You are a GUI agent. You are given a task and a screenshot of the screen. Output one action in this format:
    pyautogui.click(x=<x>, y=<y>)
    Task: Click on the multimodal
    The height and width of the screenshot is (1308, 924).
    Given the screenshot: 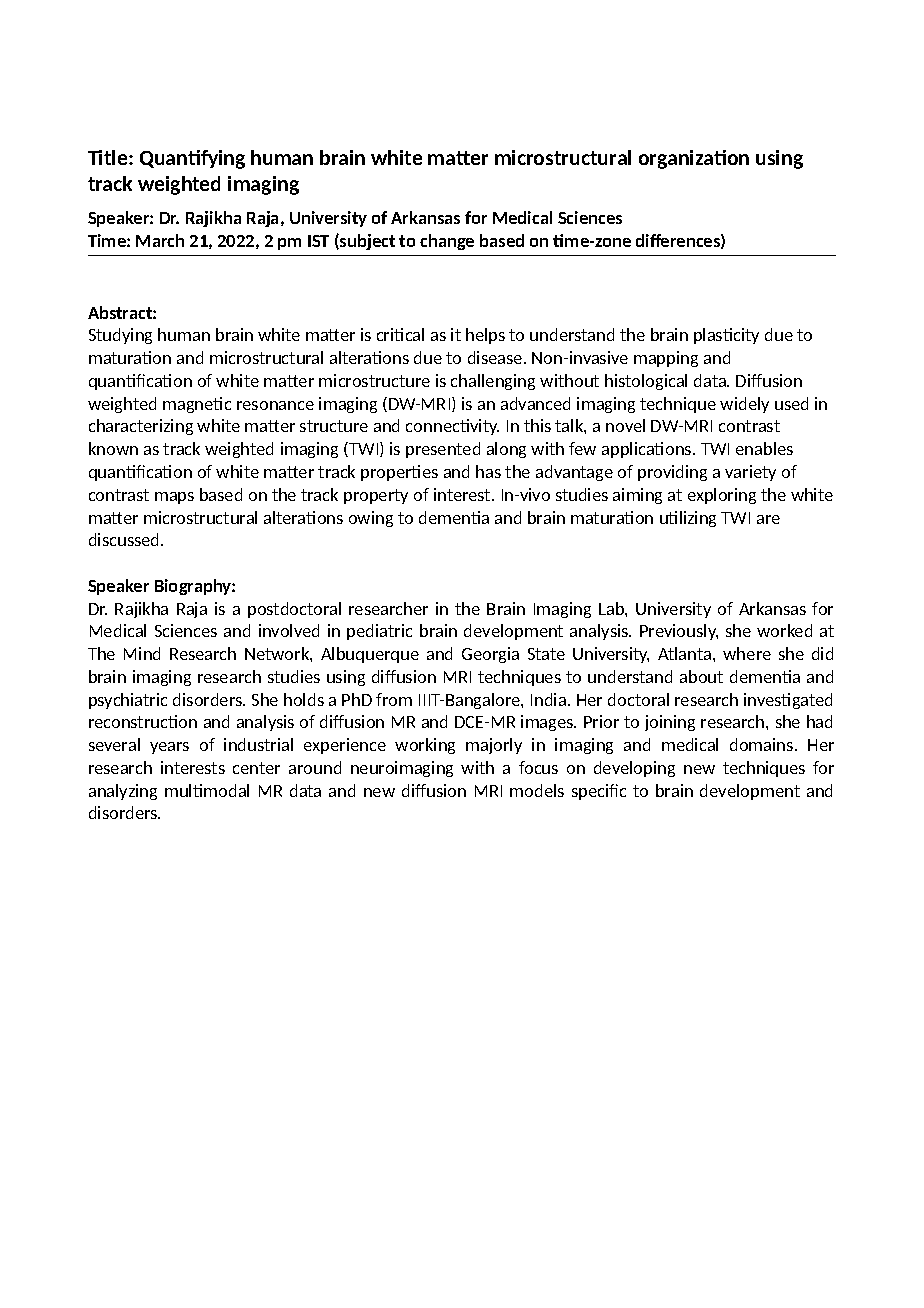 What is the action you would take?
    pyautogui.click(x=207, y=790)
